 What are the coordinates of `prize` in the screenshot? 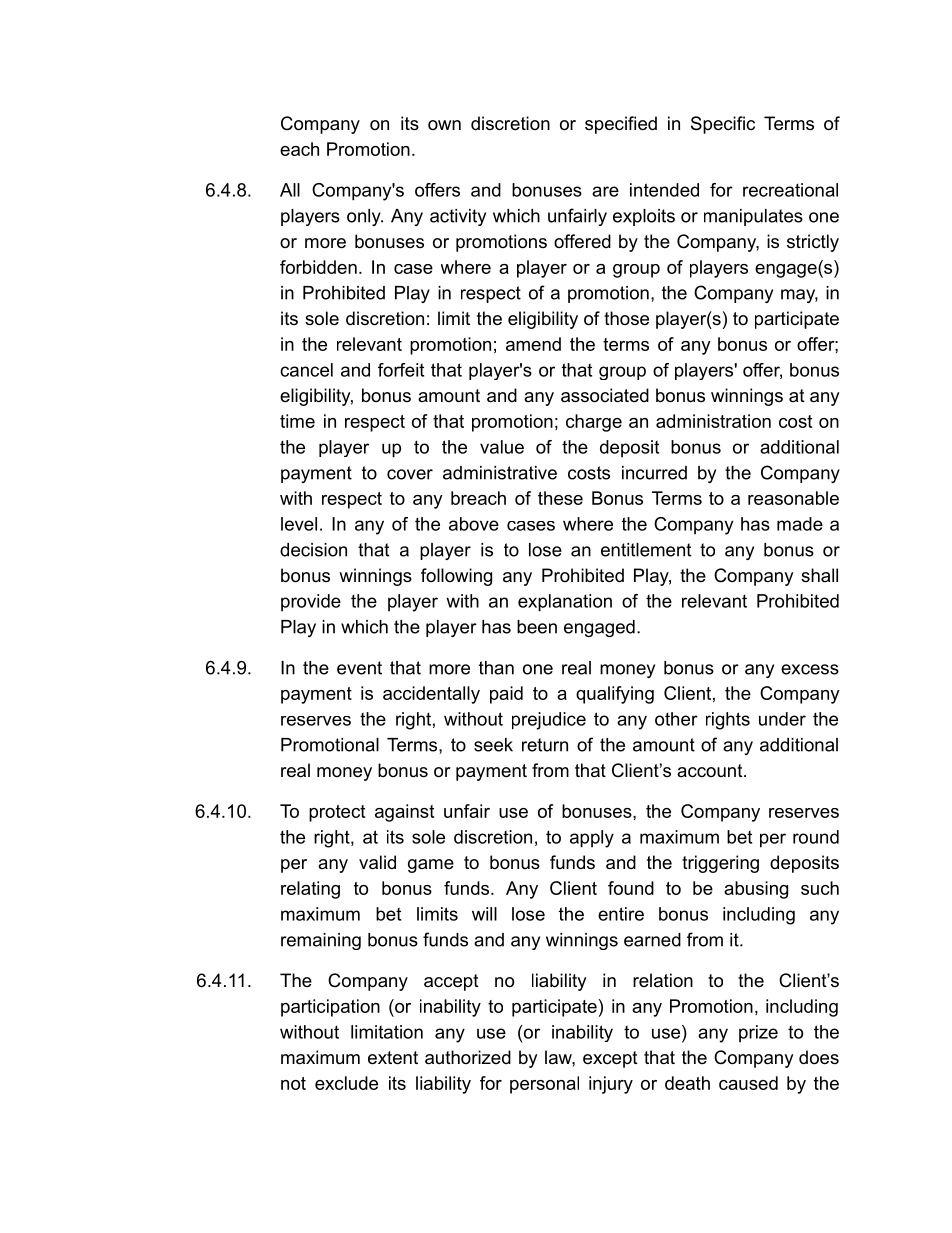 It's located at (758, 1034).
